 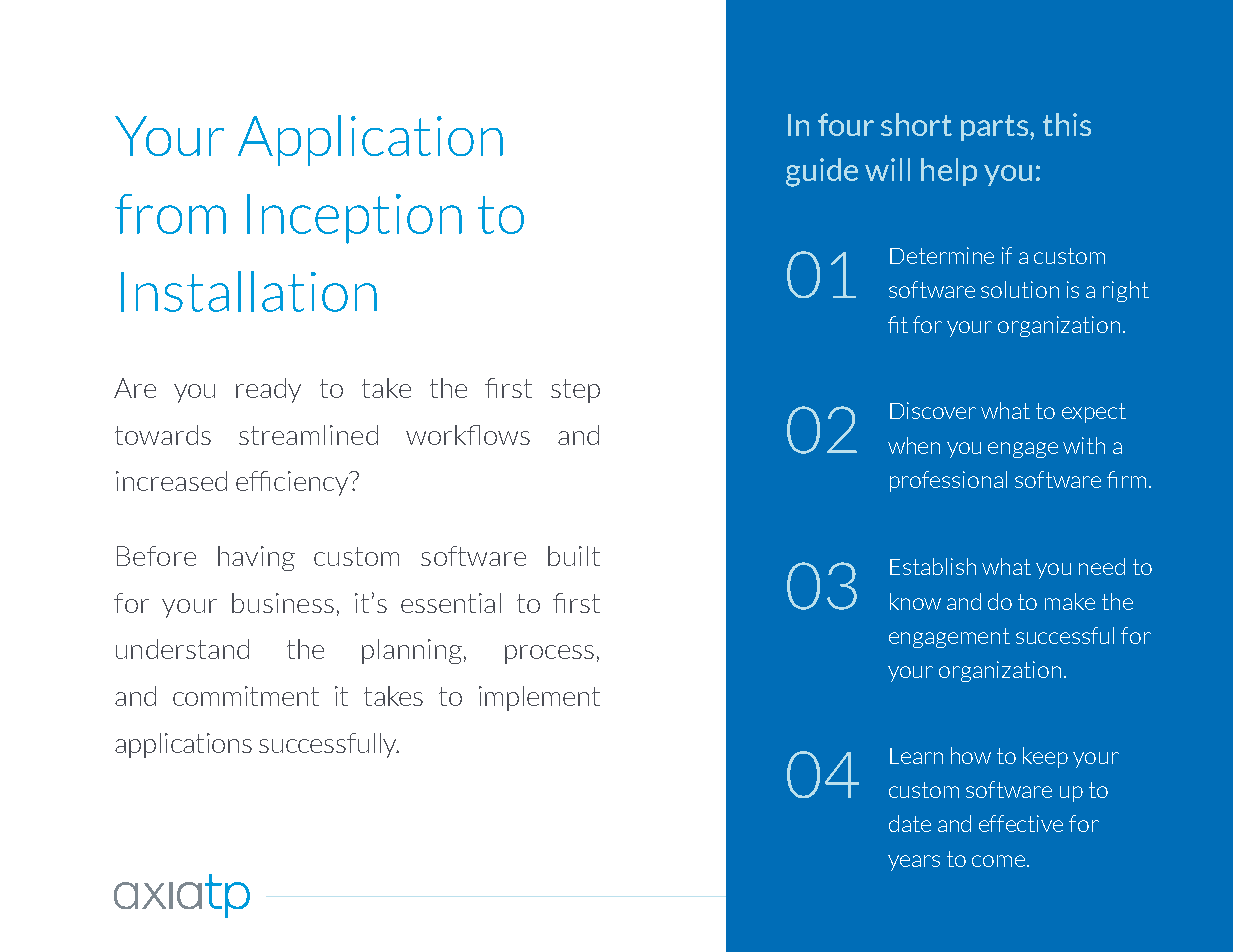 What do you see at coordinates (948, 481) in the image?
I see `professional` at bounding box center [948, 481].
